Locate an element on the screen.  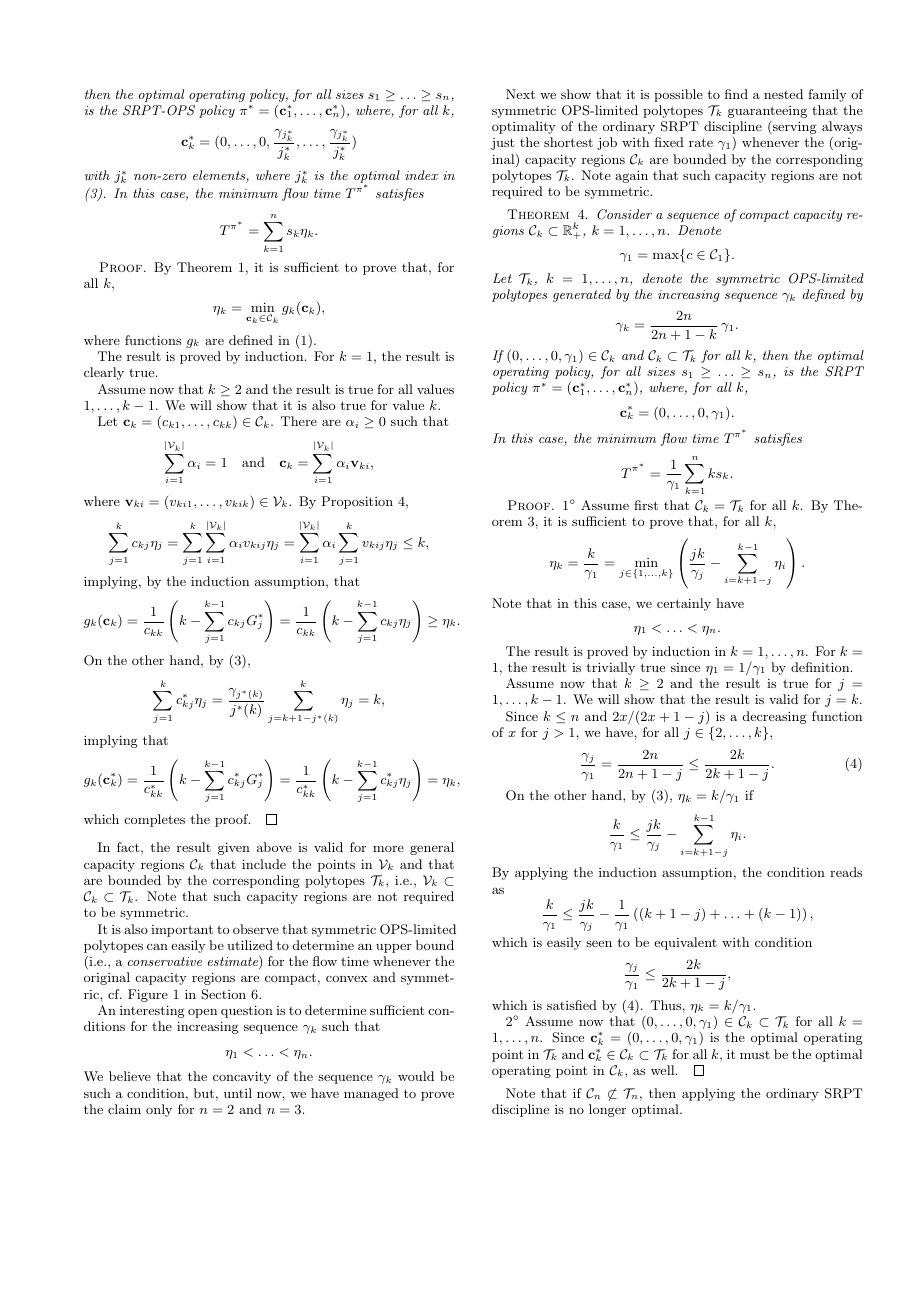
guaranteeing is located at coordinates (767, 112).
